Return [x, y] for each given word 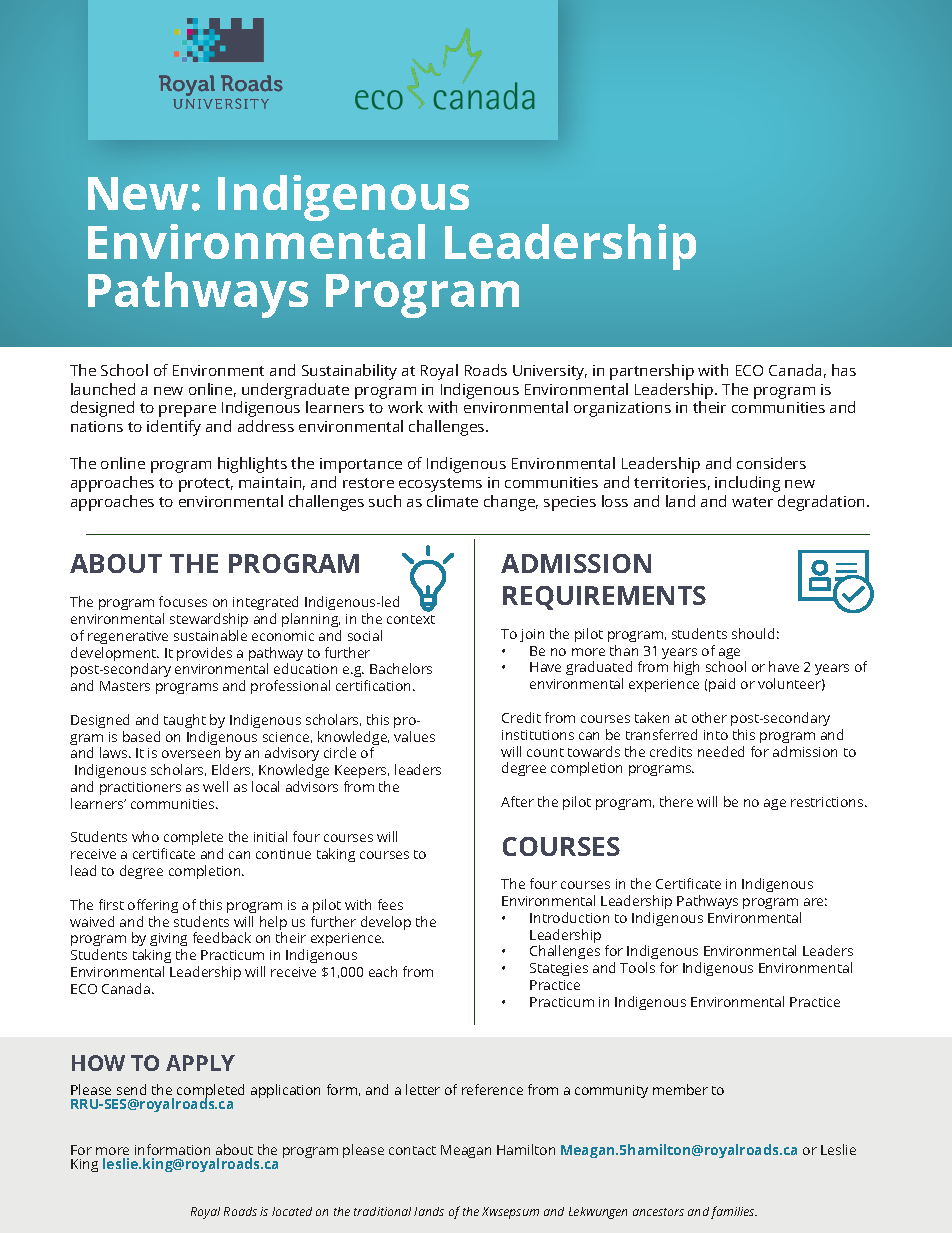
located [292, 1211]
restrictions [828, 802]
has [844, 370]
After [517, 801]
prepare [187, 411]
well [215, 786]
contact [412, 1150]
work [405, 407]
